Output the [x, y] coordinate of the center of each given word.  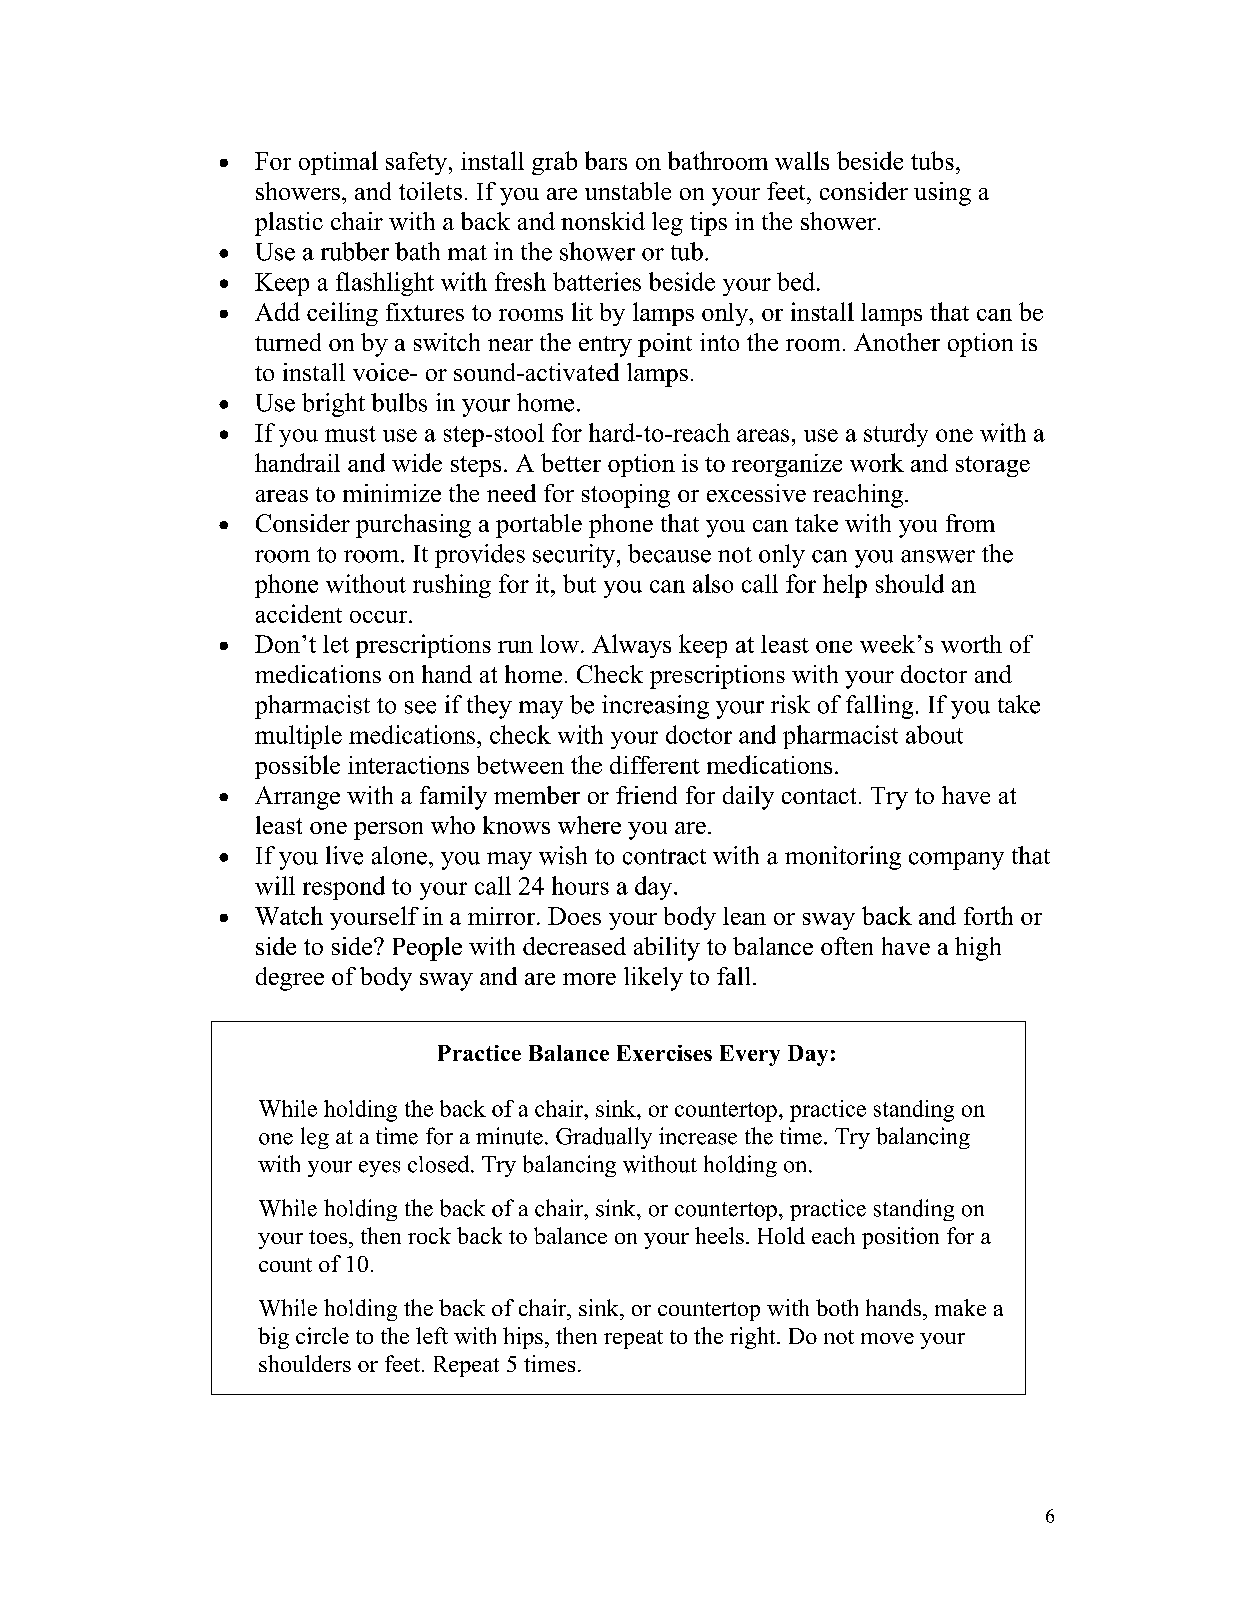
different [655, 765]
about [934, 734]
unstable [628, 191]
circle [322, 1335]
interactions [408, 765]
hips [523, 1338]
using [942, 194]
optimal [338, 163]
